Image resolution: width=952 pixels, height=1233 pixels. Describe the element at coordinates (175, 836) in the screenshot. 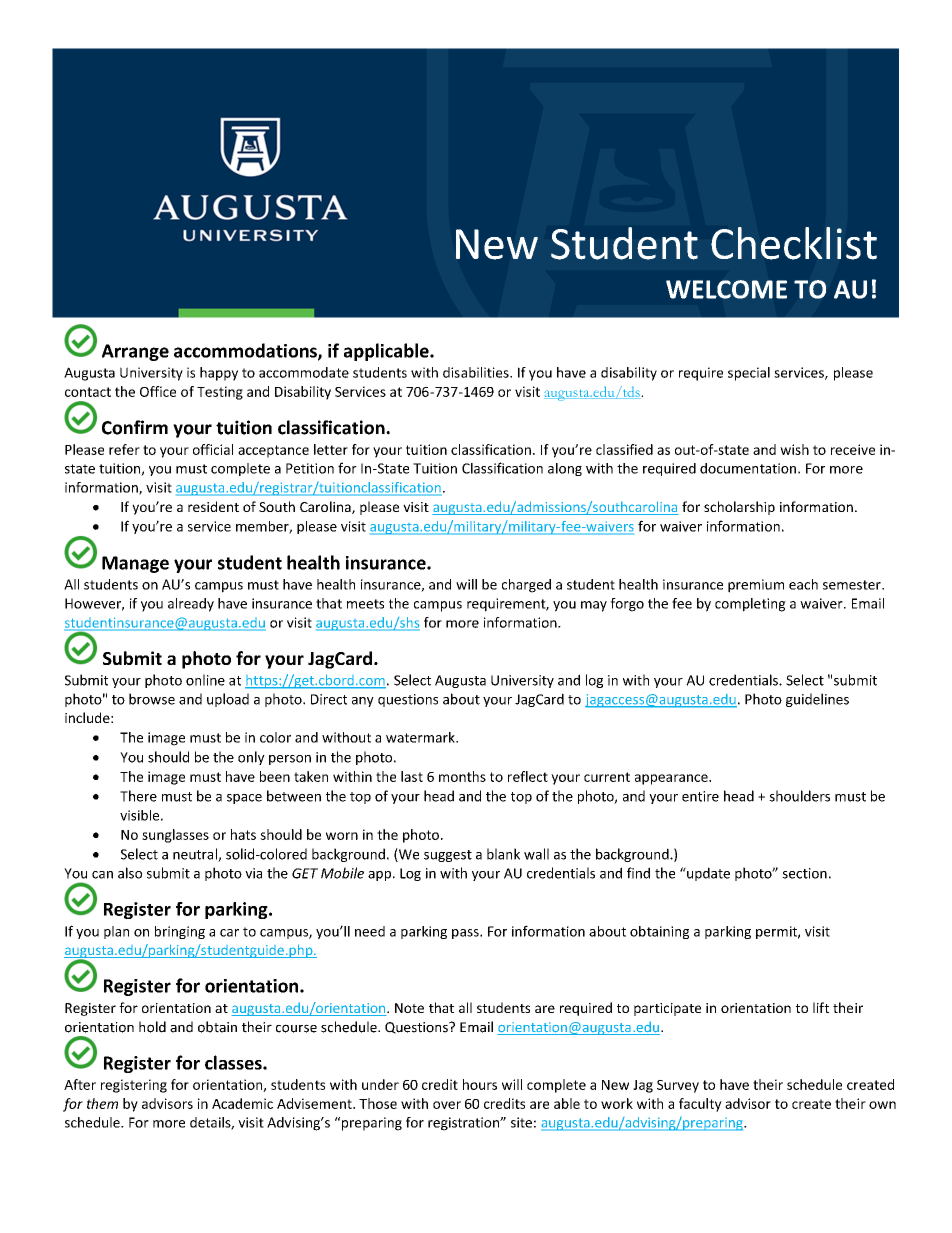

I see `sunglasses` at that location.
